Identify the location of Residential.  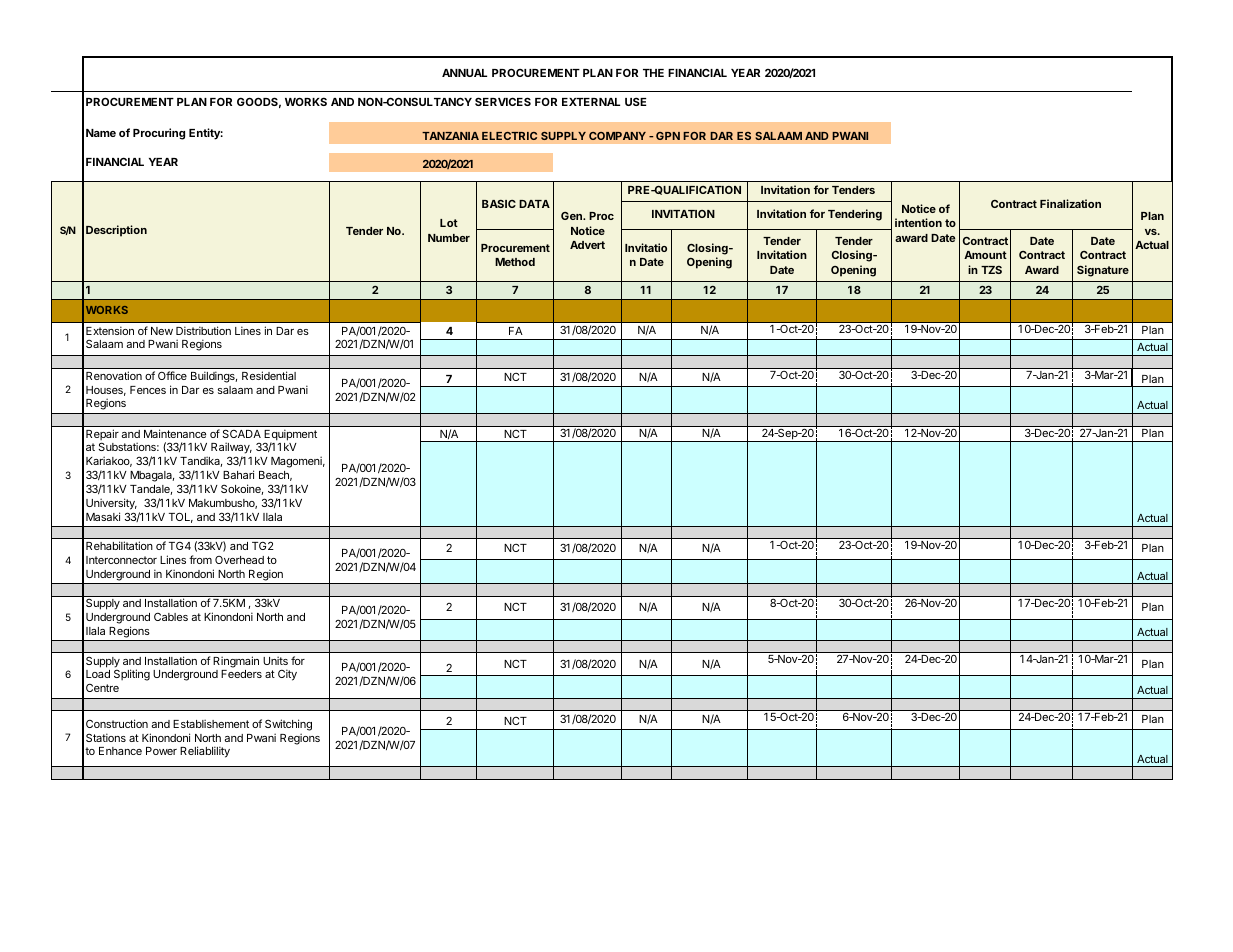
(269, 375).
